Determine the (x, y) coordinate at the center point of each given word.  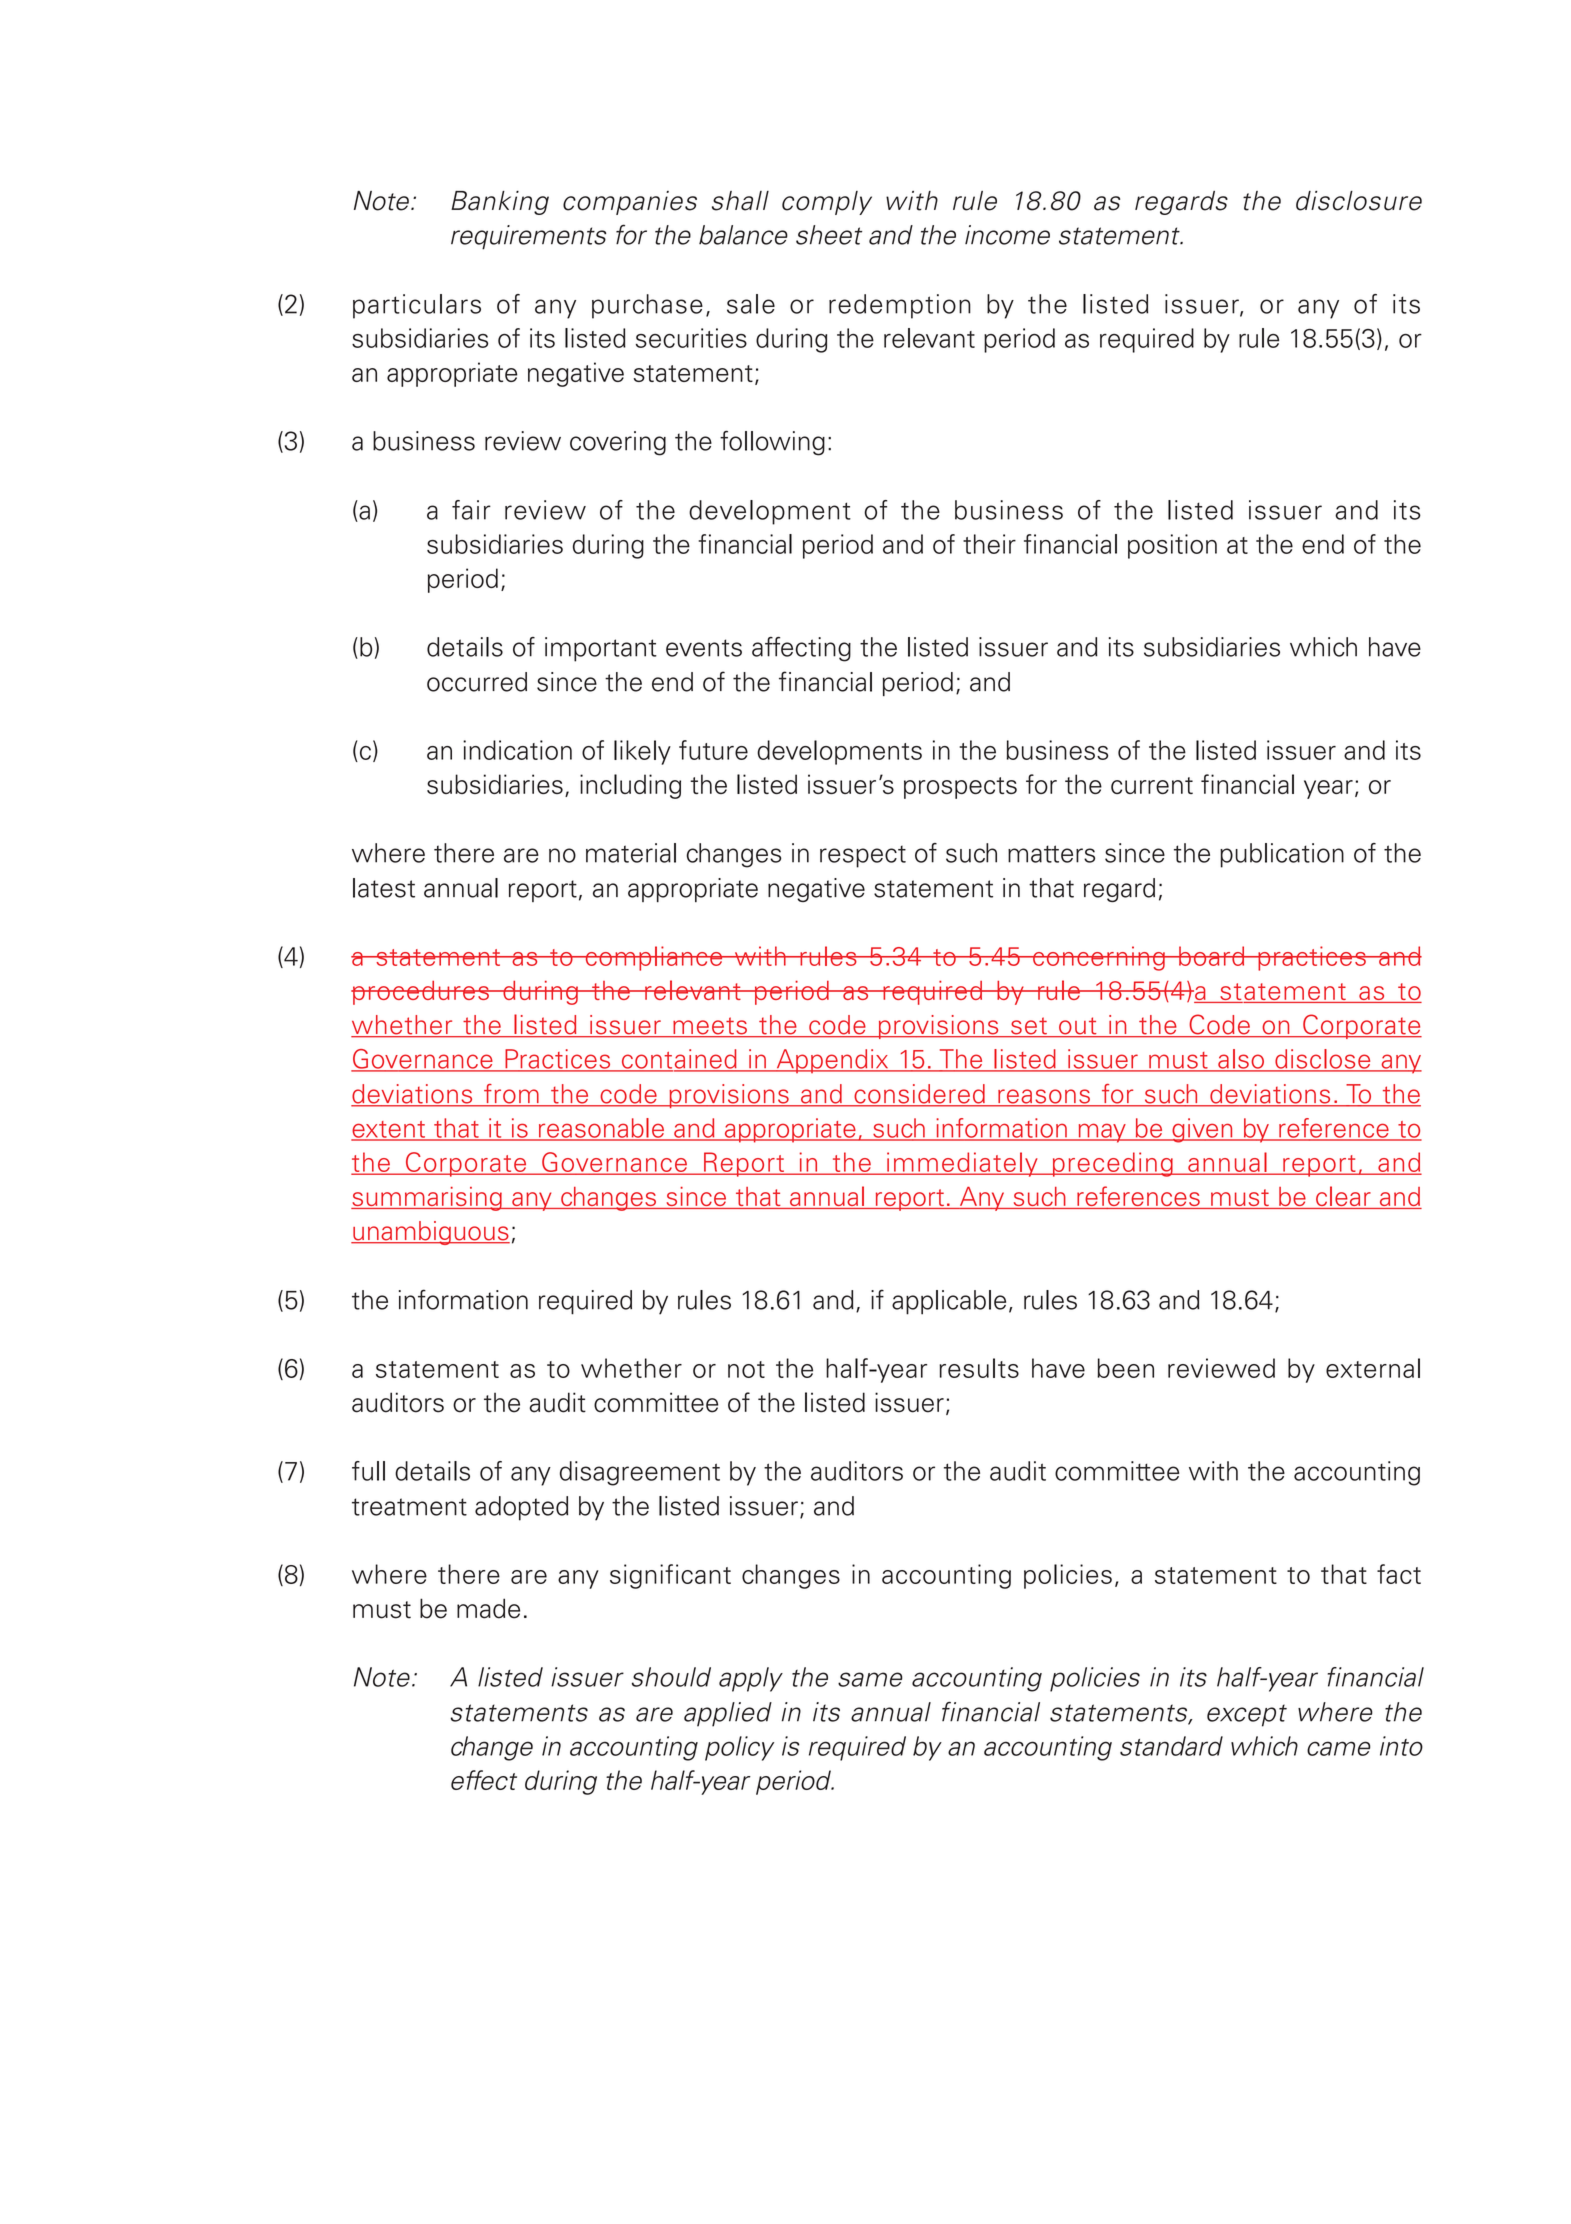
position (1172, 546)
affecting (801, 649)
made (488, 1608)
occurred (477, 682)
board (1212, 956)
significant (670, 1576)
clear (1343, 1197)
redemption (900, 306)
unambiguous (430, 1233)
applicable (949, 1302)
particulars (417, 306)
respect (863, 857)
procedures (421, 993)
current (1152, 785)
